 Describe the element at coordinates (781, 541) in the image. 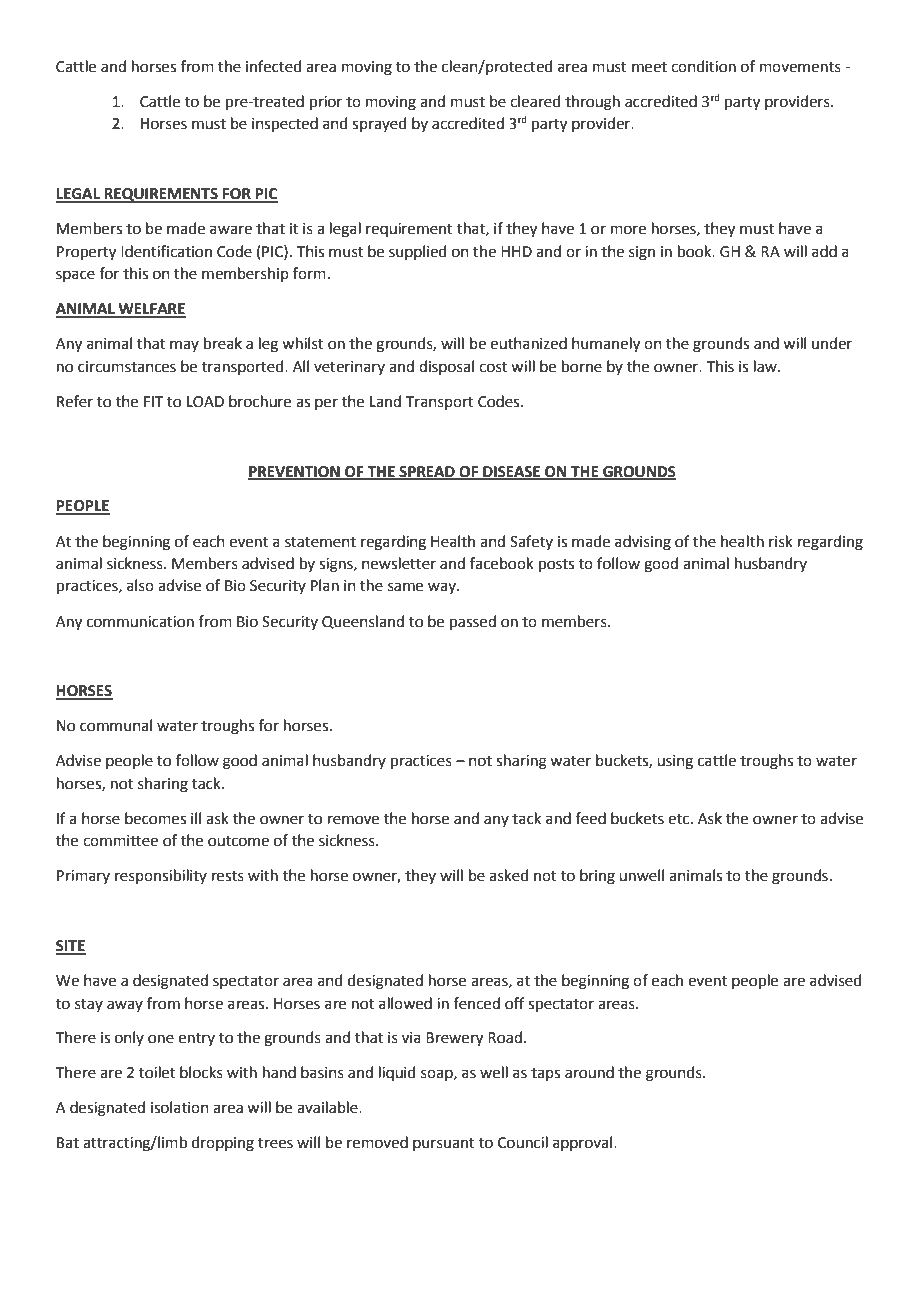

I see `risk` at that location.
